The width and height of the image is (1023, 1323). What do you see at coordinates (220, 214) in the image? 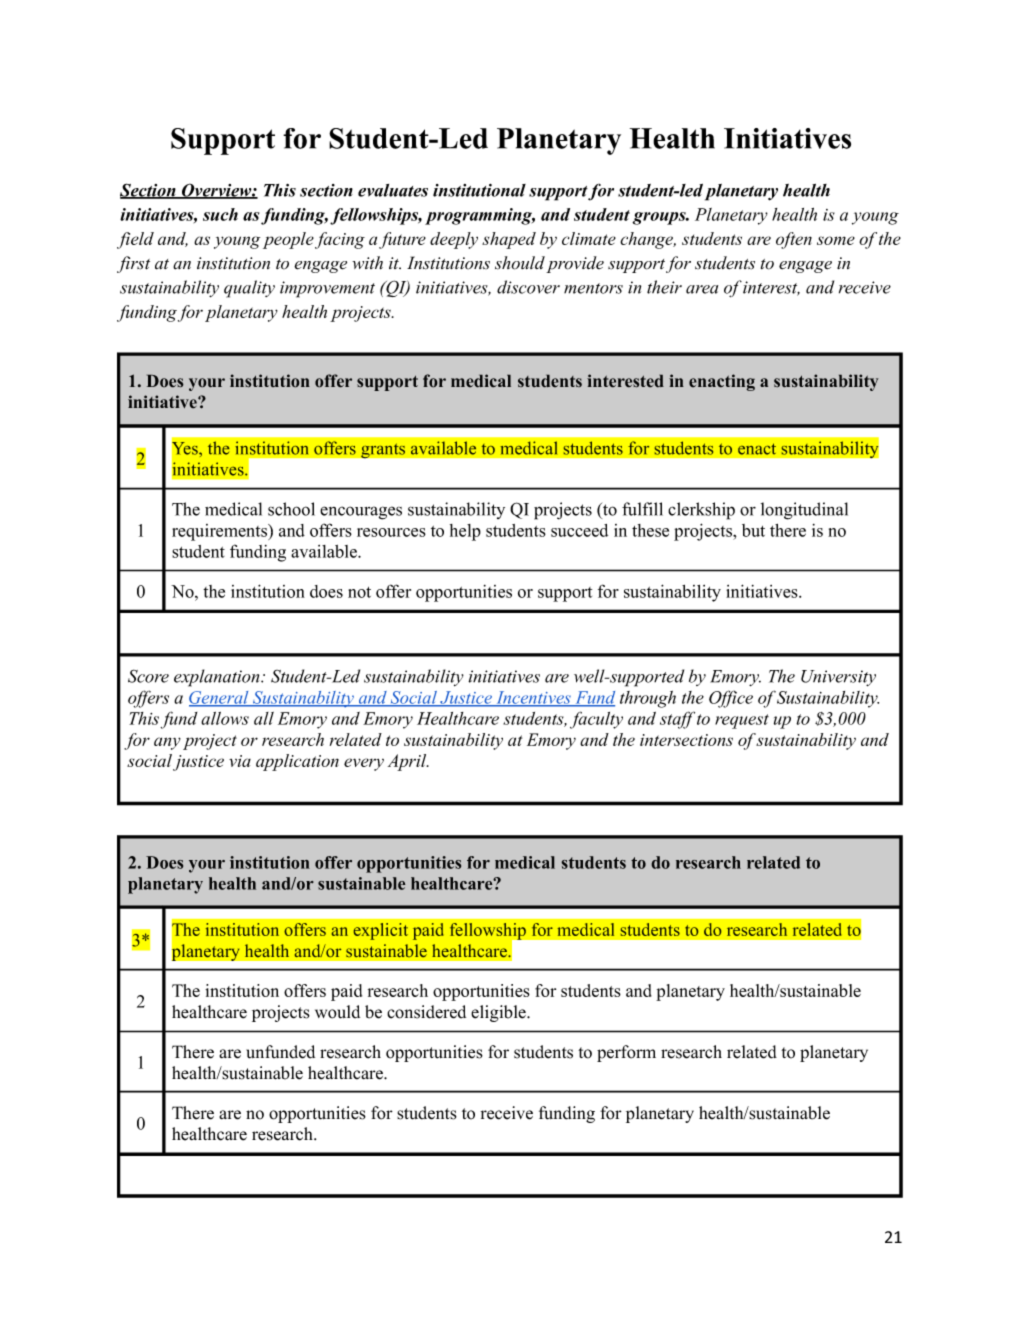
I see `such` at bounding box center [220, 214].
